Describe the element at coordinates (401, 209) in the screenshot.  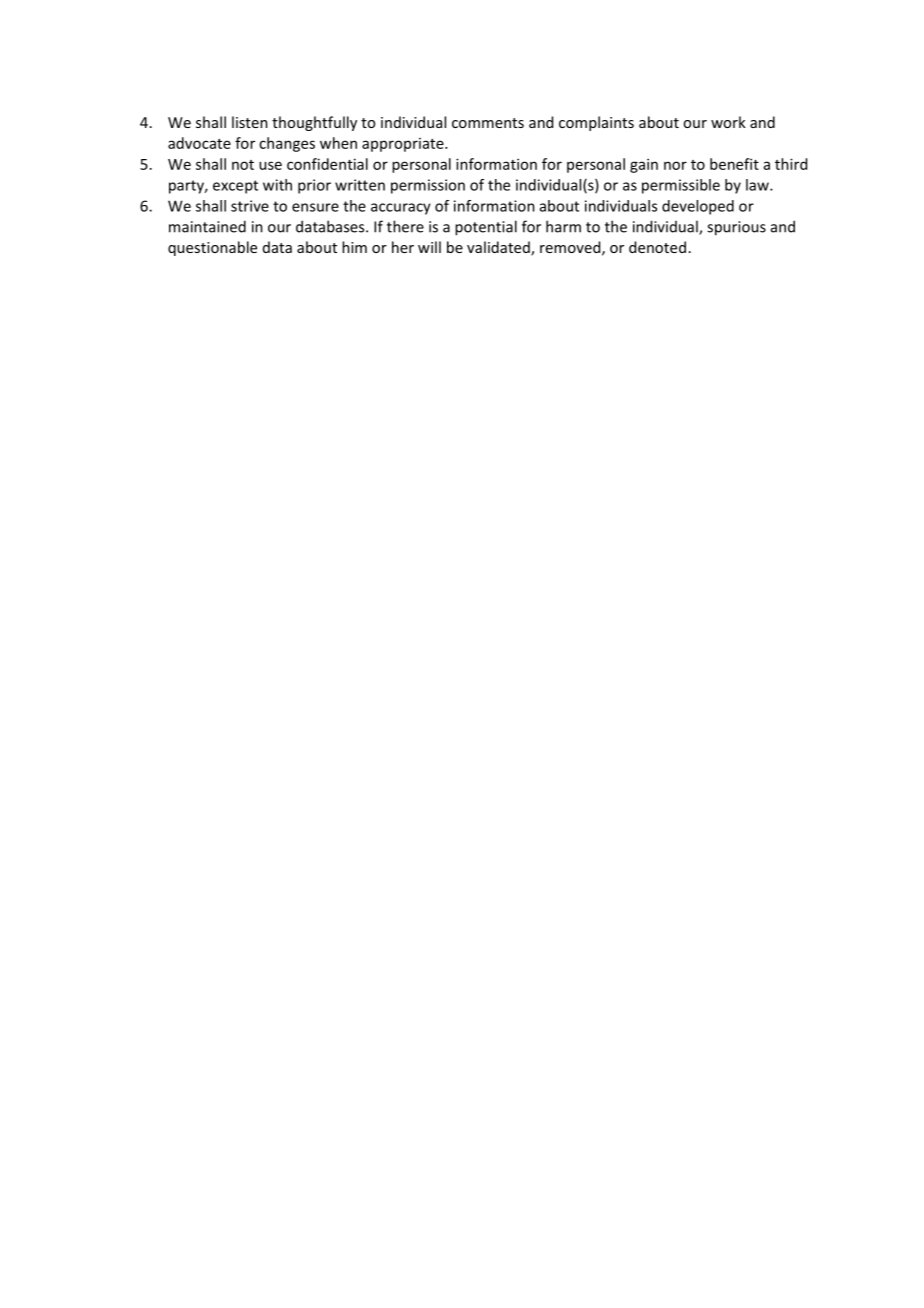
I see `accuracy` at that location.
